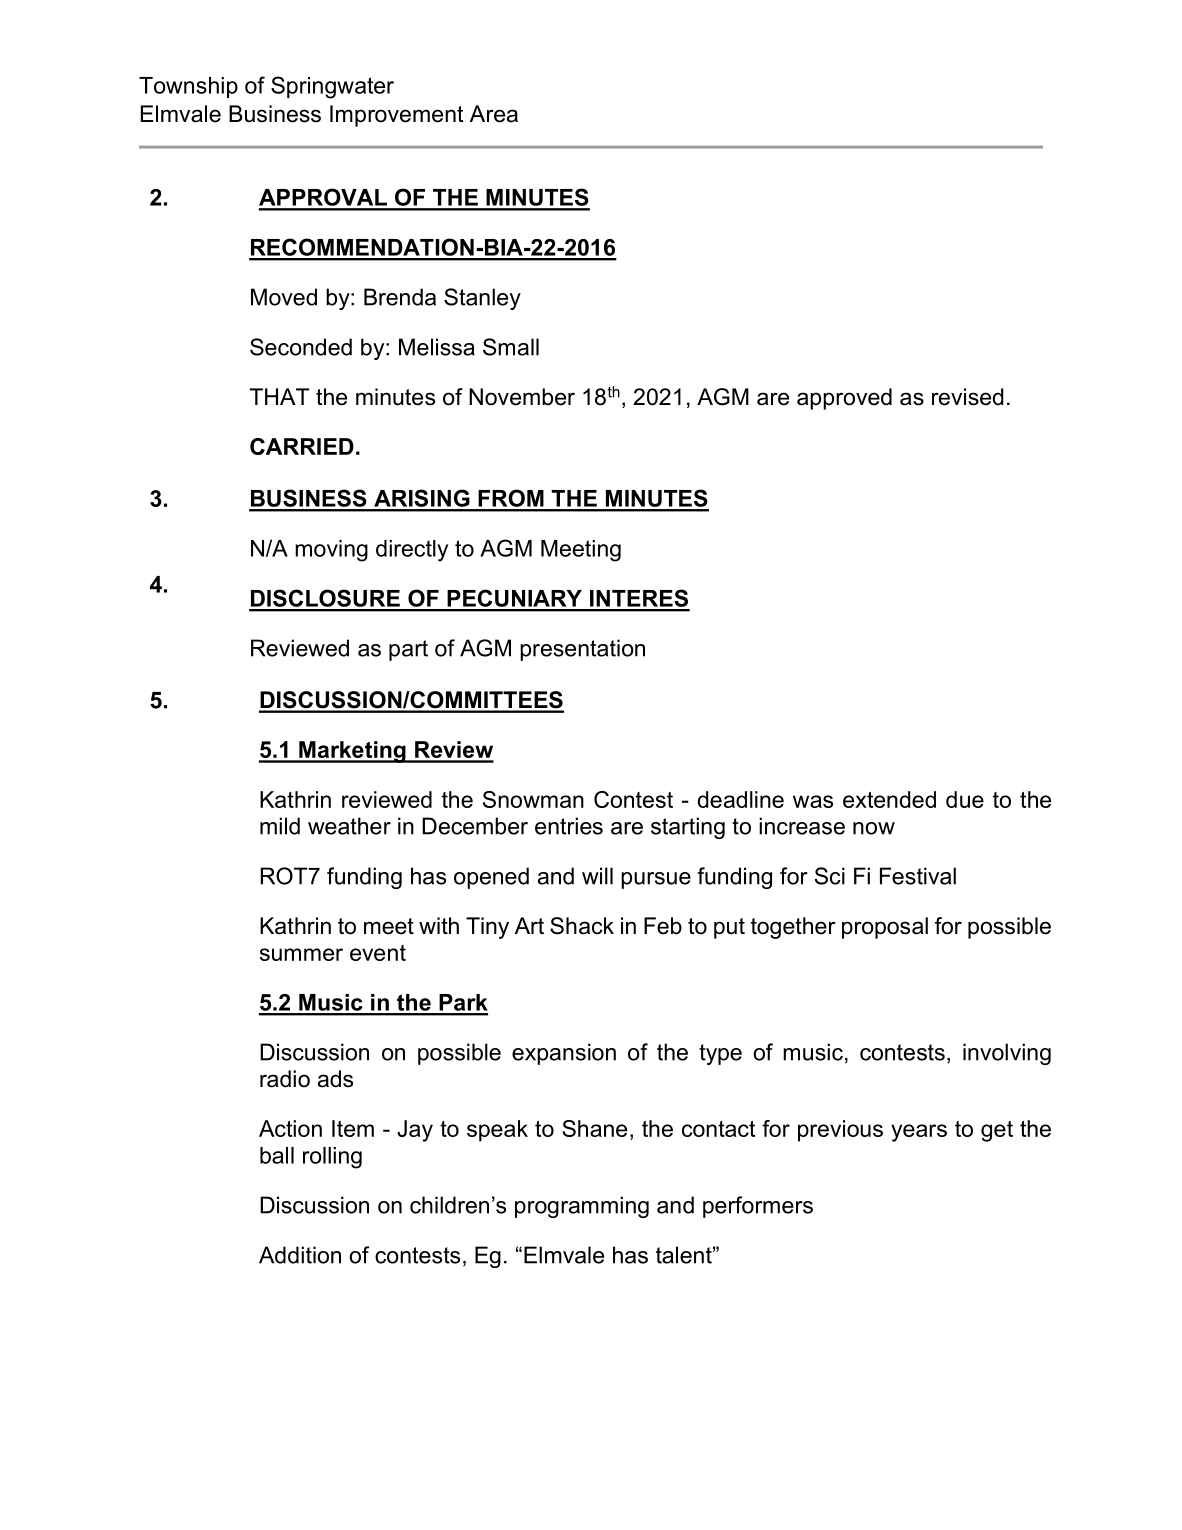 The width and height of the screenshot is (1182, 1530). I want to click on Addition, so click(300, 1255).
